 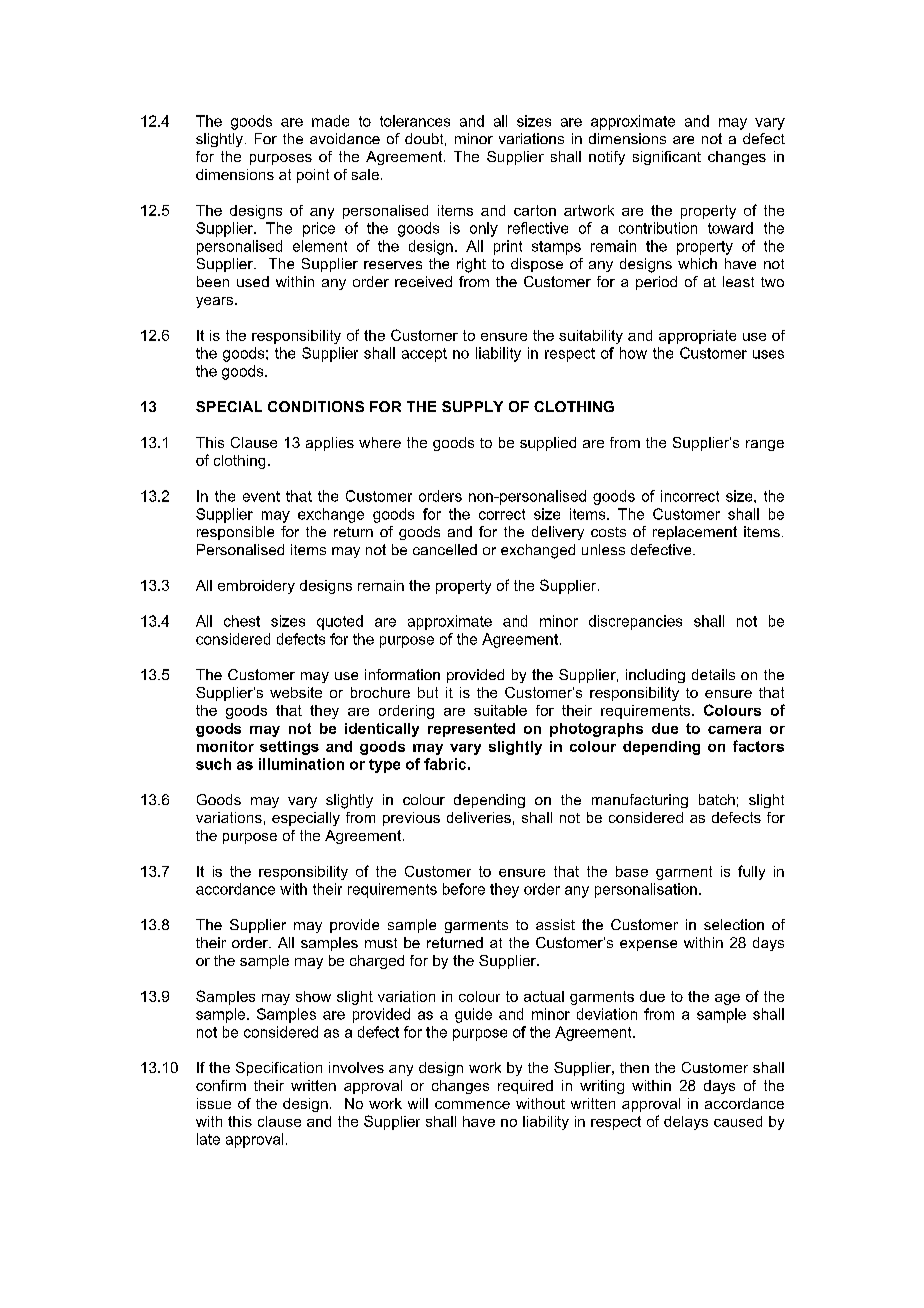 I want to click on significant, so click(x=667, y=158).
